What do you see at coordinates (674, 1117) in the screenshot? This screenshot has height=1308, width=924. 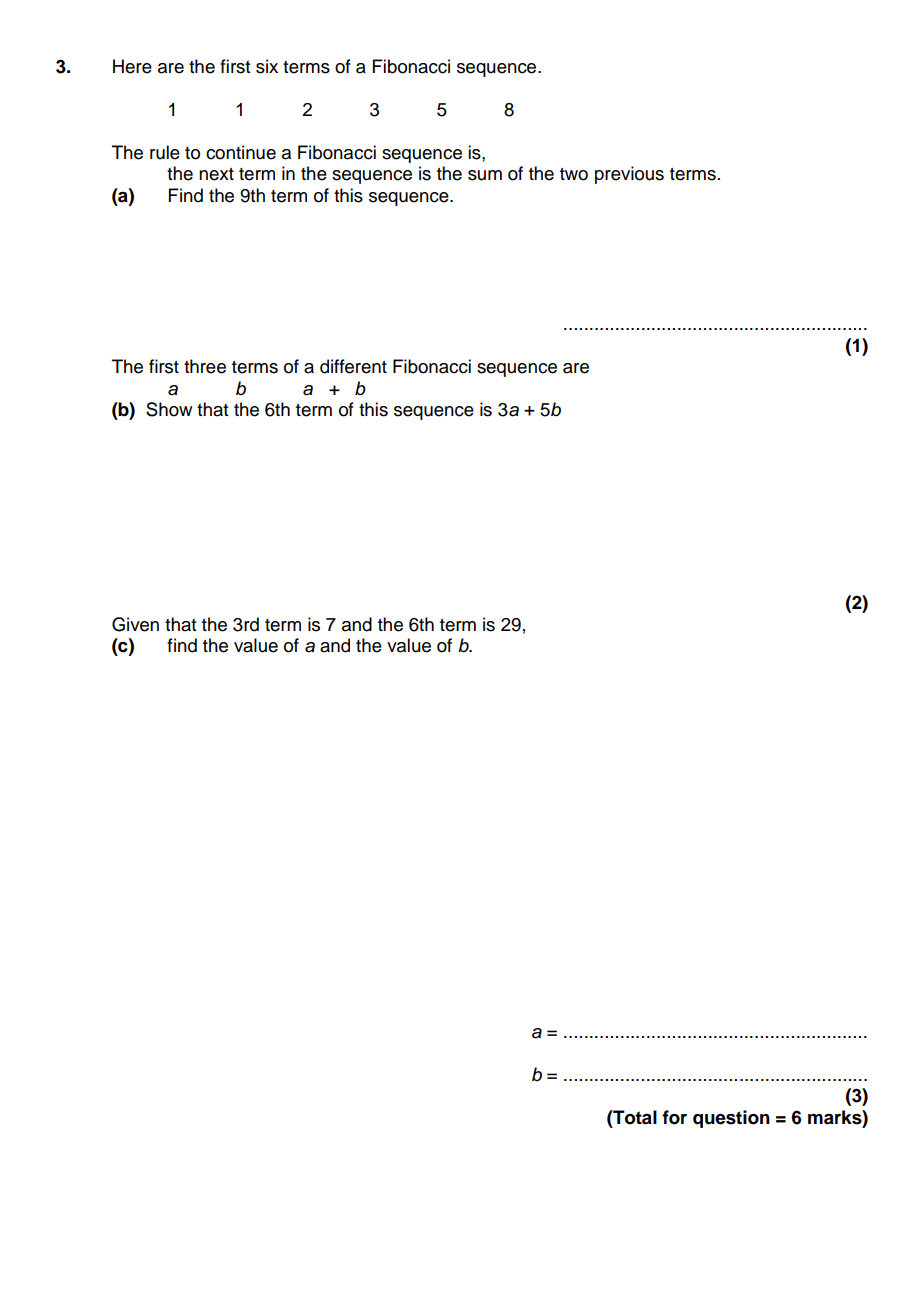 I see `for` at bounding box center [674, 1117].
